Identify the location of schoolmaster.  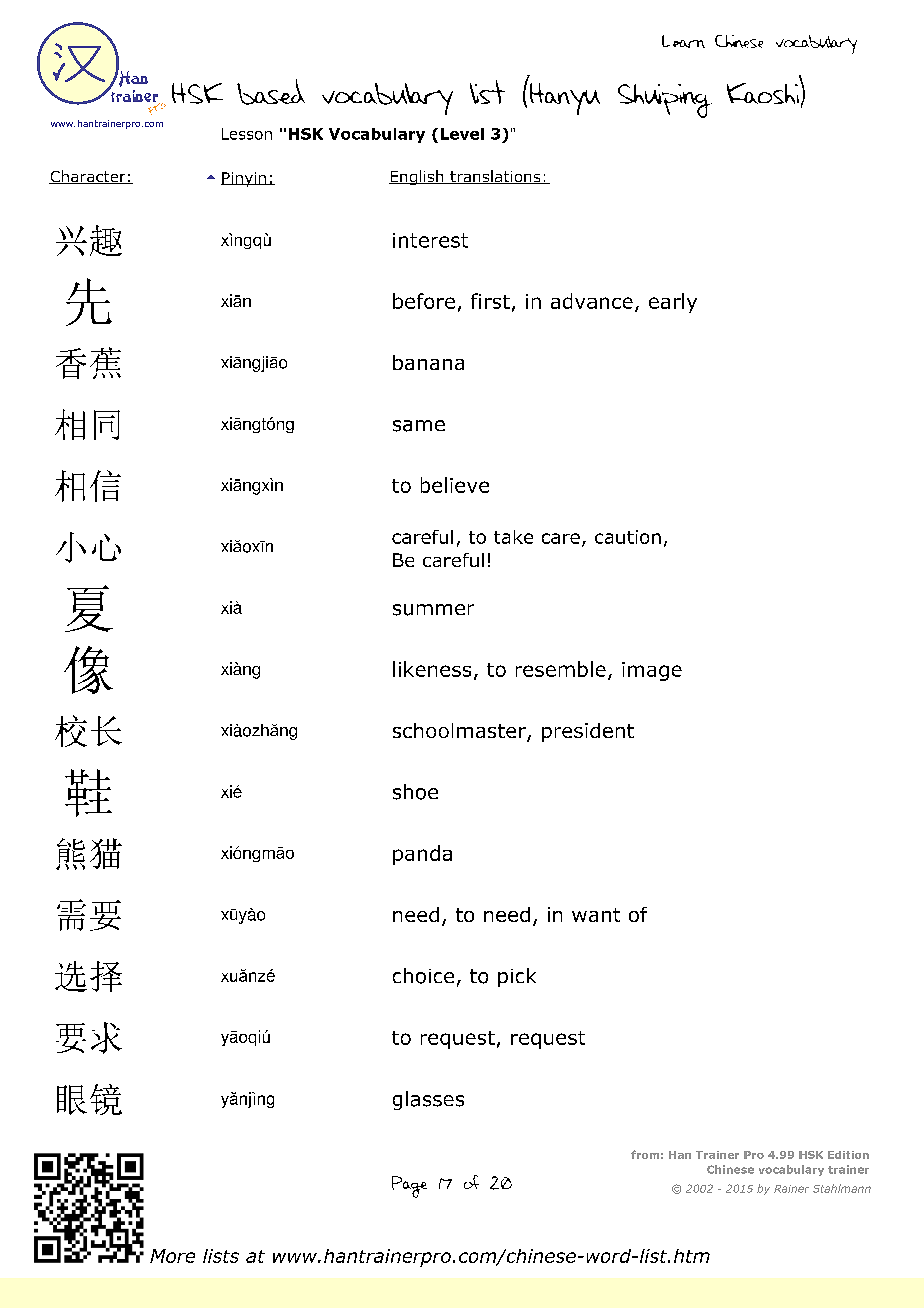
(460, 732).
